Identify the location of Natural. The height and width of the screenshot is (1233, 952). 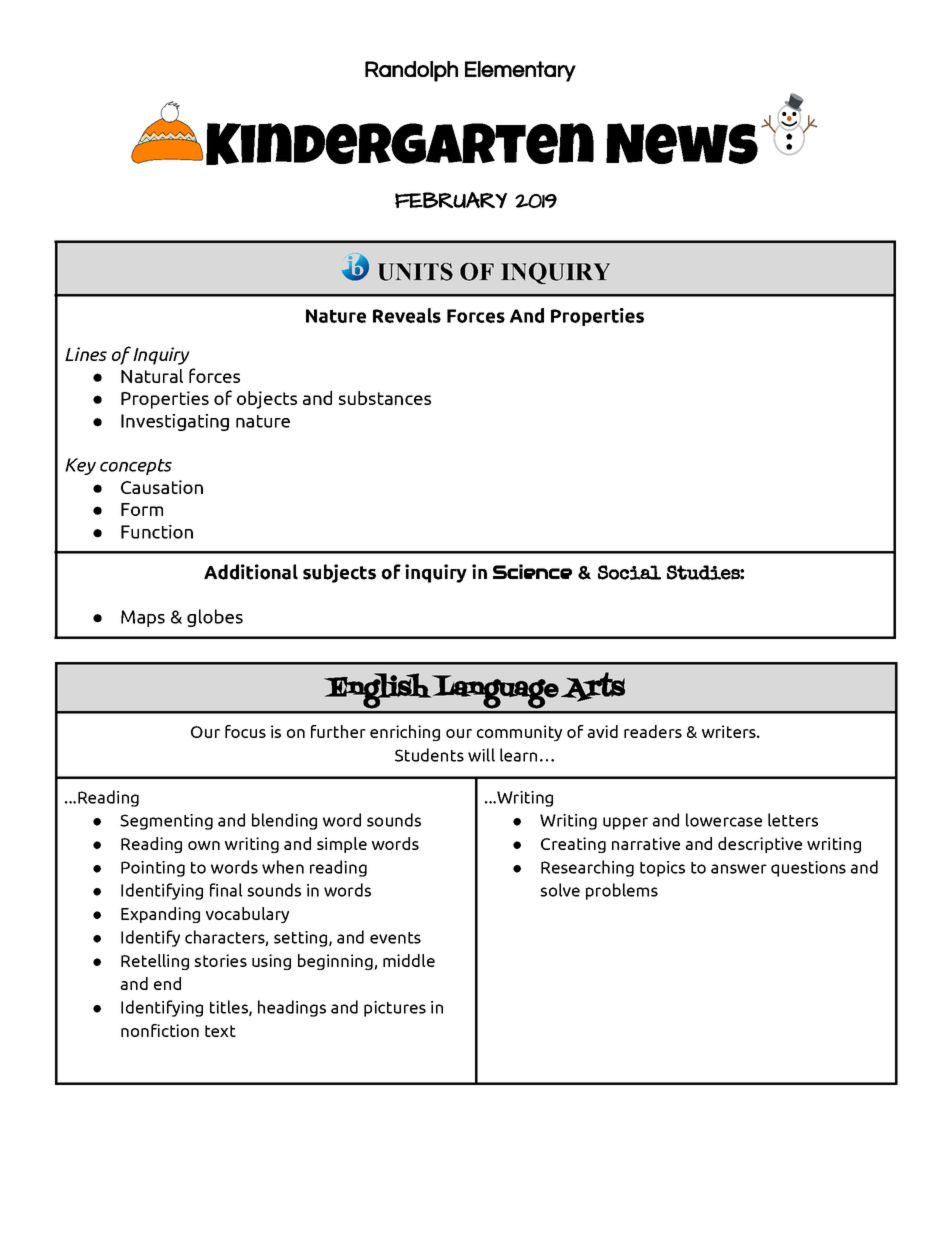
(152, 376).
